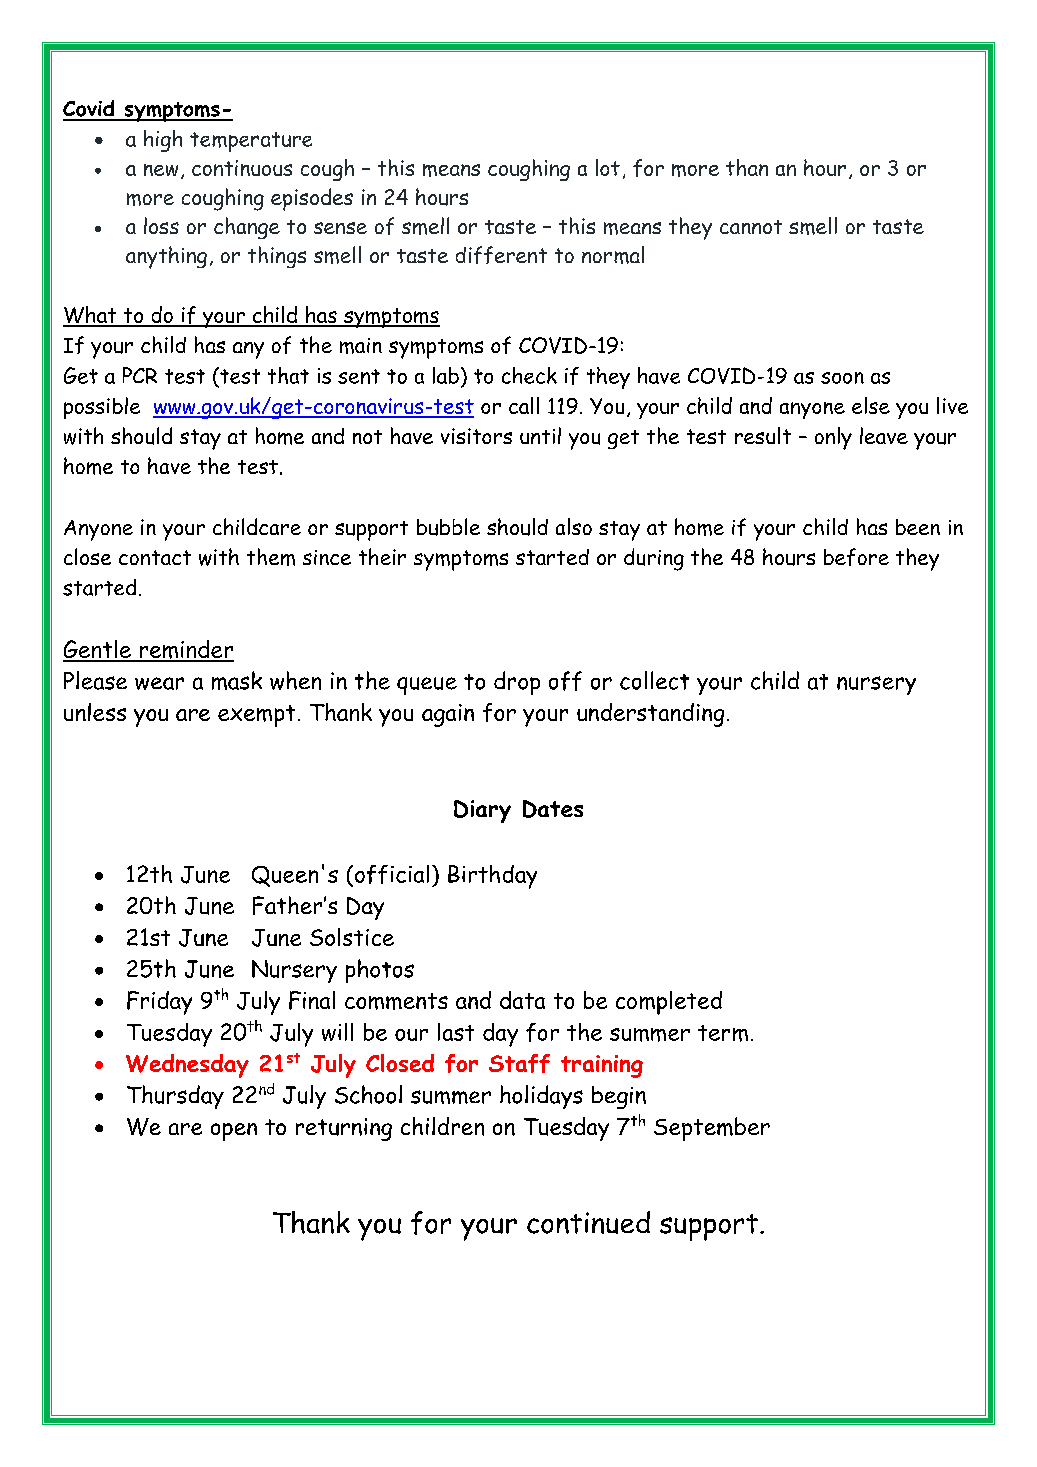 The height and width of the screenshot is (1467, 1037). What do you see at coordinates (842, 378) in the screenshot?
I see `soon` at bounding box center [842, 378].
